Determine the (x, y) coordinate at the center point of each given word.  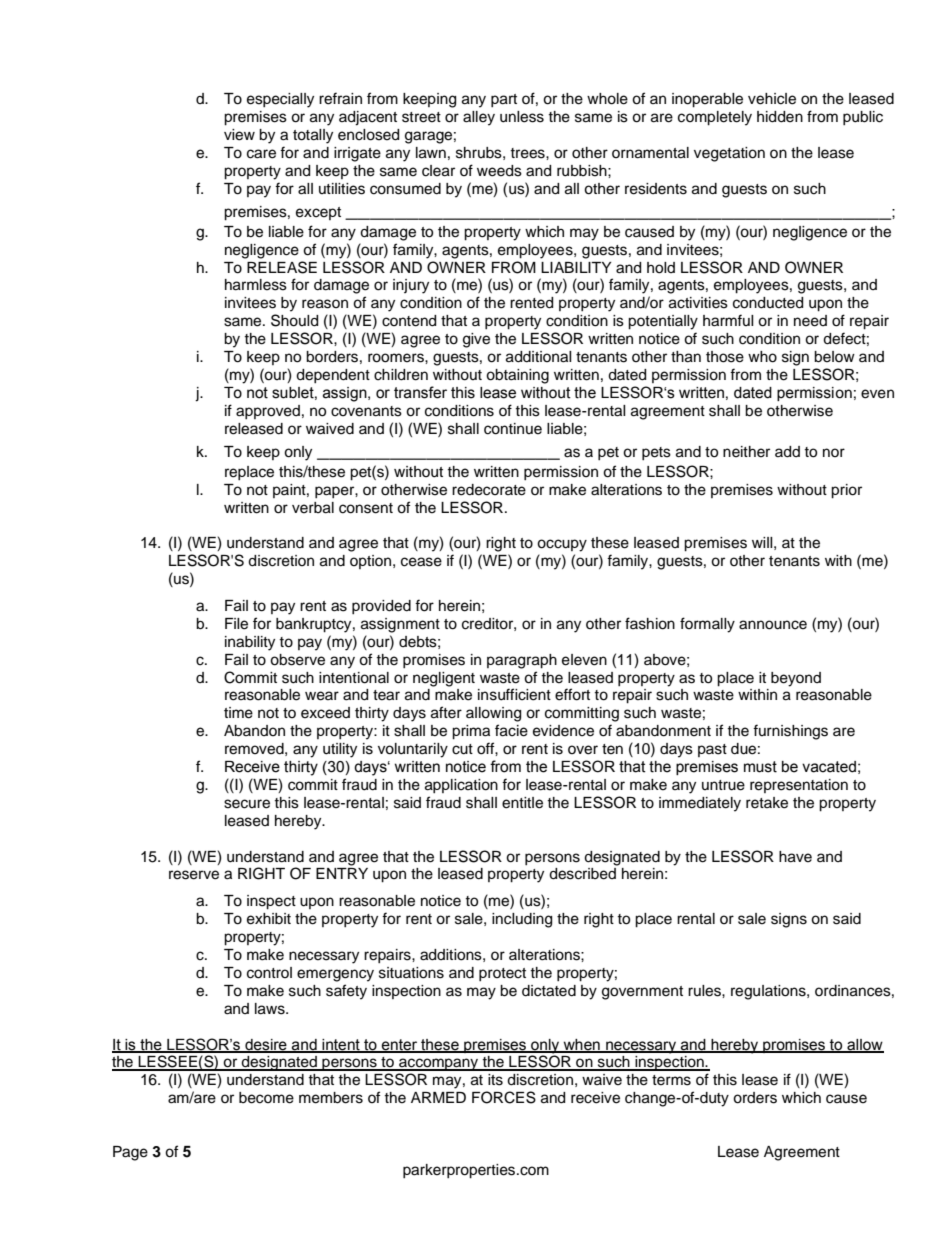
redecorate (489, 490)
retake (767, 803)
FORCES (504, 1097)
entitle (522, 803)
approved (268, 412)
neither (746, 452)
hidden (780, 117)
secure (247, 804)
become (266, 1098)
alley (479, 118)
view (239, 135)
